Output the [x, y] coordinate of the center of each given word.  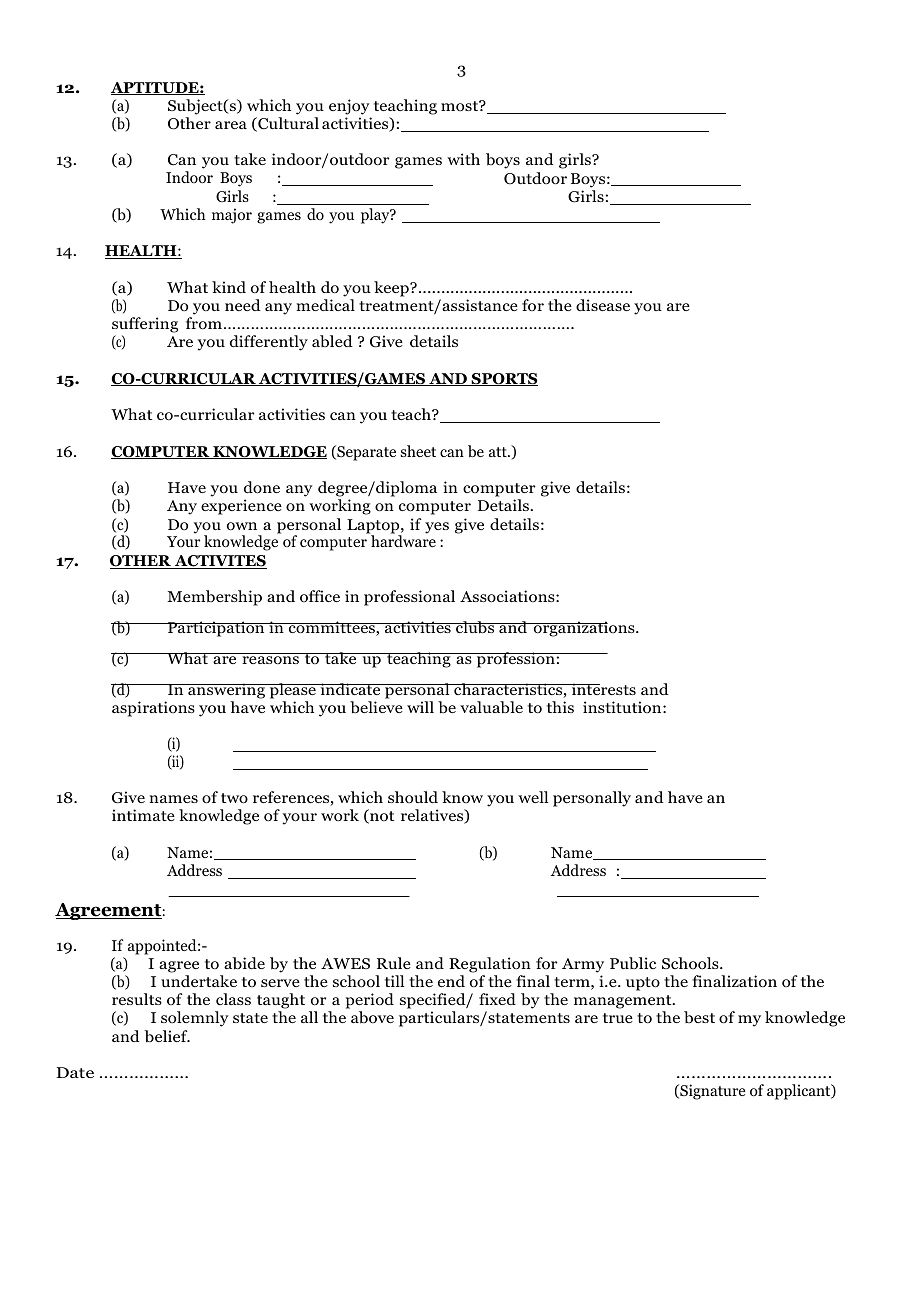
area [231, 125]
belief [167, 1036]
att [499, 452]
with [463, 159]
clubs [475, 627]
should [413, 797]
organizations [584, 629]
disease [603, 305]
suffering [145, 326]
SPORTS [503, 379]
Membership [215, 598]
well [533, 797]
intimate [143, 815]
